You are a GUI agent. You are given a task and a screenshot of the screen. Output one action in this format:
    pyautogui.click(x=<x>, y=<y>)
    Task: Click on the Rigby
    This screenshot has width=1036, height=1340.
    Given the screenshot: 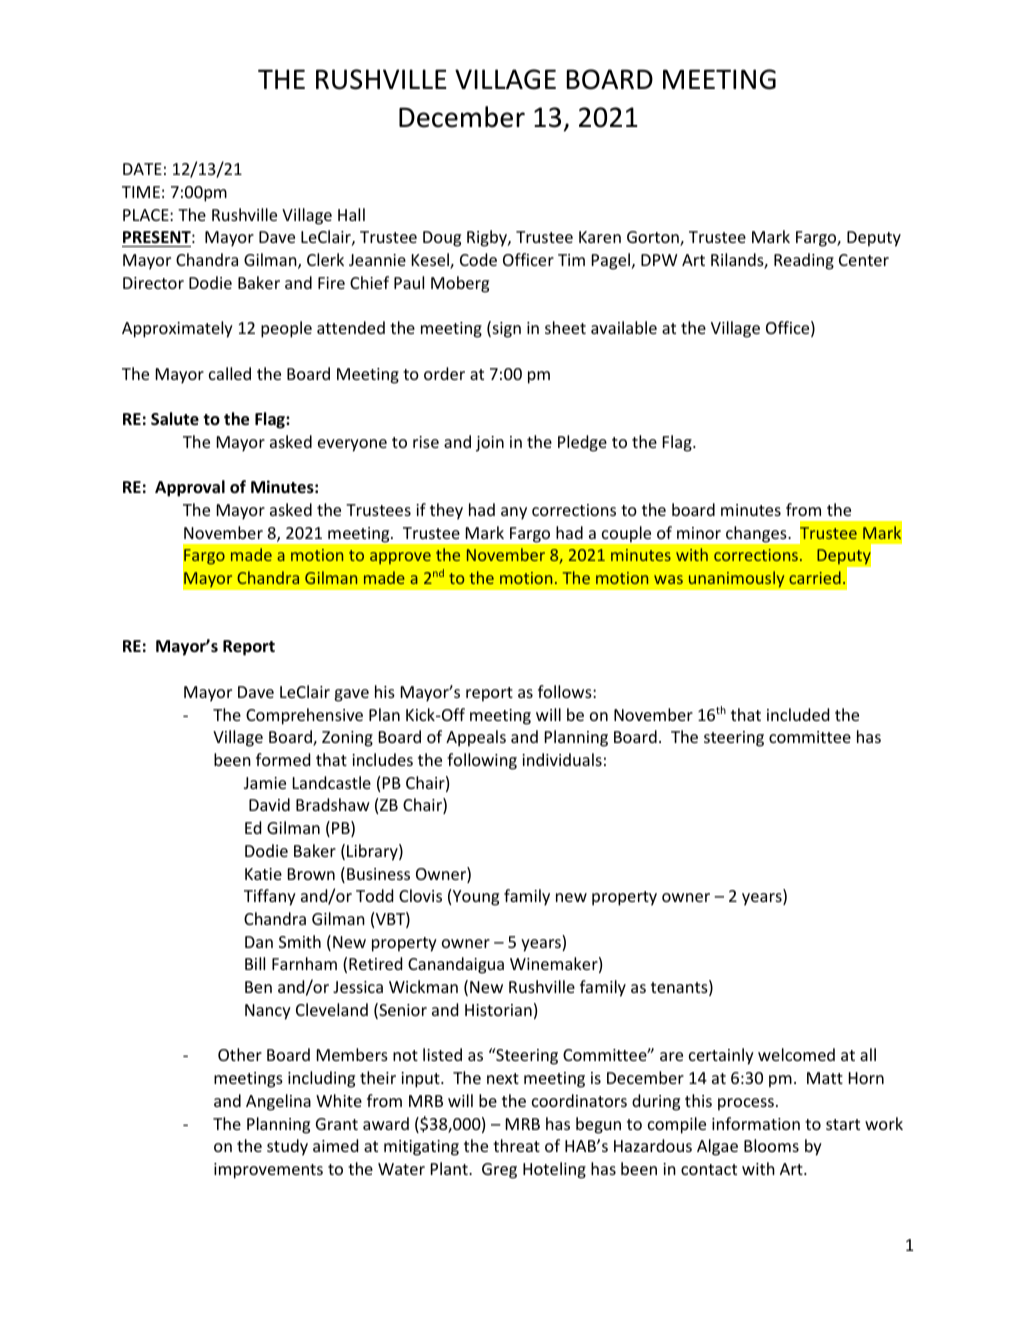 What is the action you would take?
    pyautogui.click(x=488, y=238)
